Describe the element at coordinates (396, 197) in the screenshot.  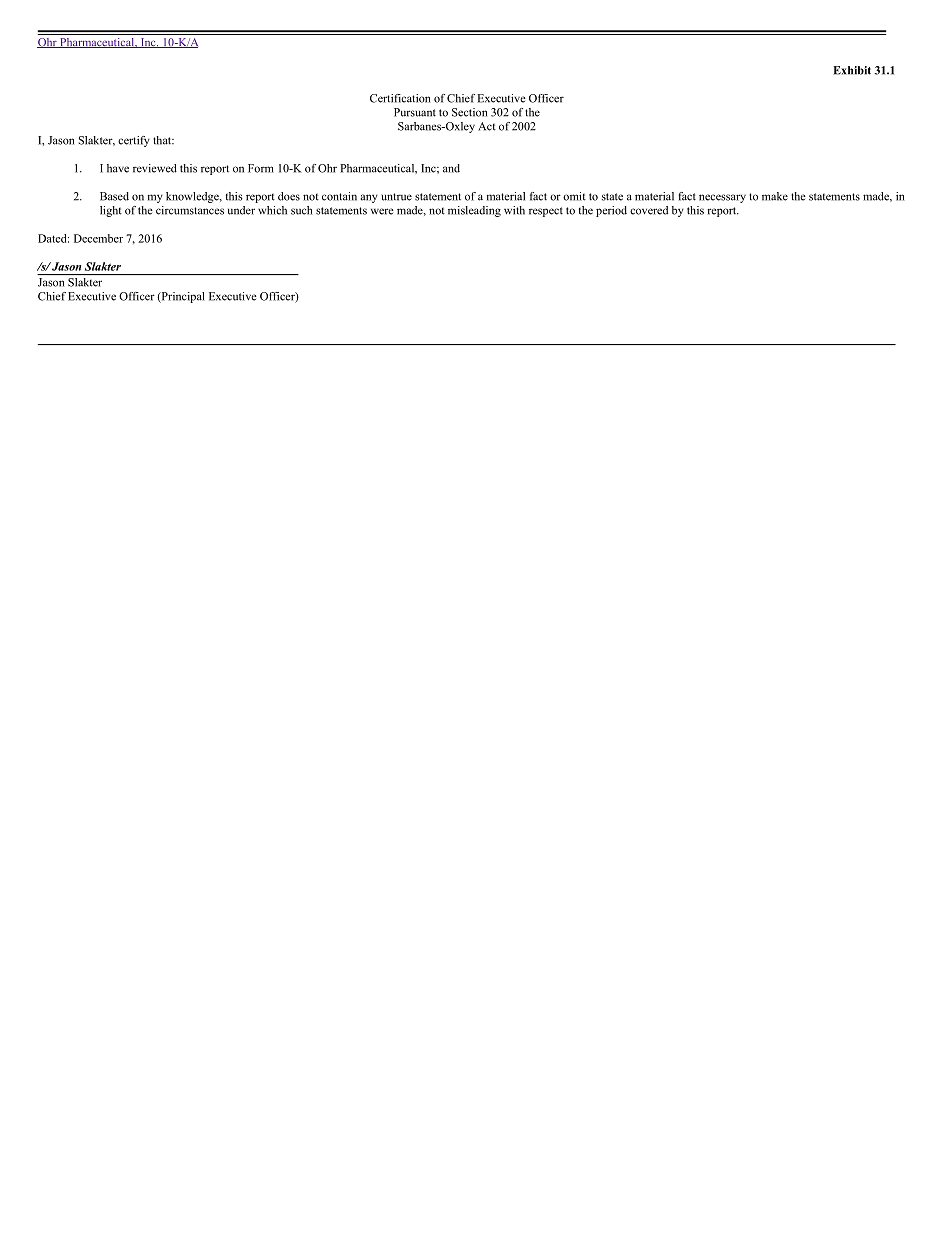
I see `untrue` at that location.
